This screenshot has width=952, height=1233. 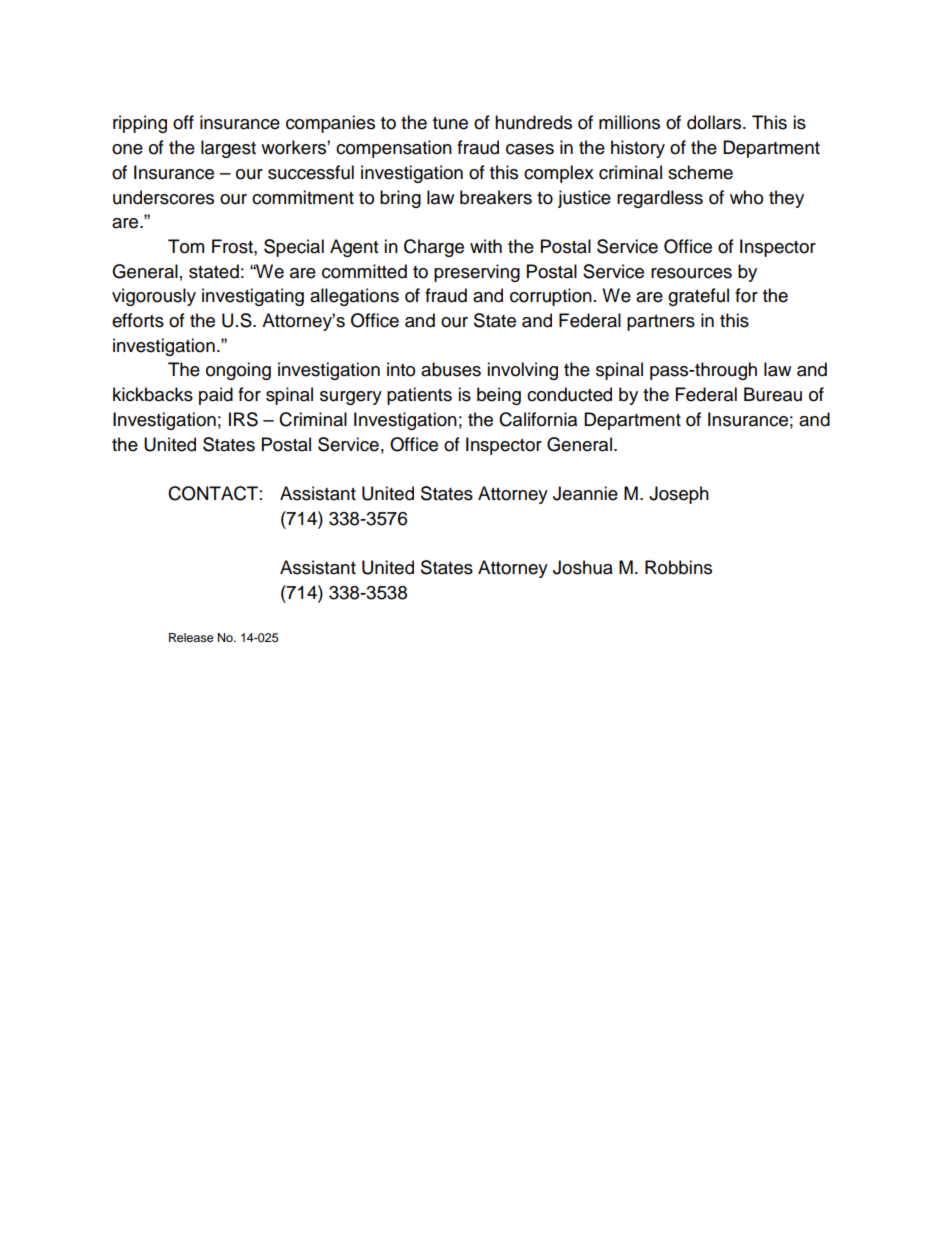 What do you see at coordinates (213, 493) in the screenshot?
I see `CONTACT` at bounding box center [213, 493].
